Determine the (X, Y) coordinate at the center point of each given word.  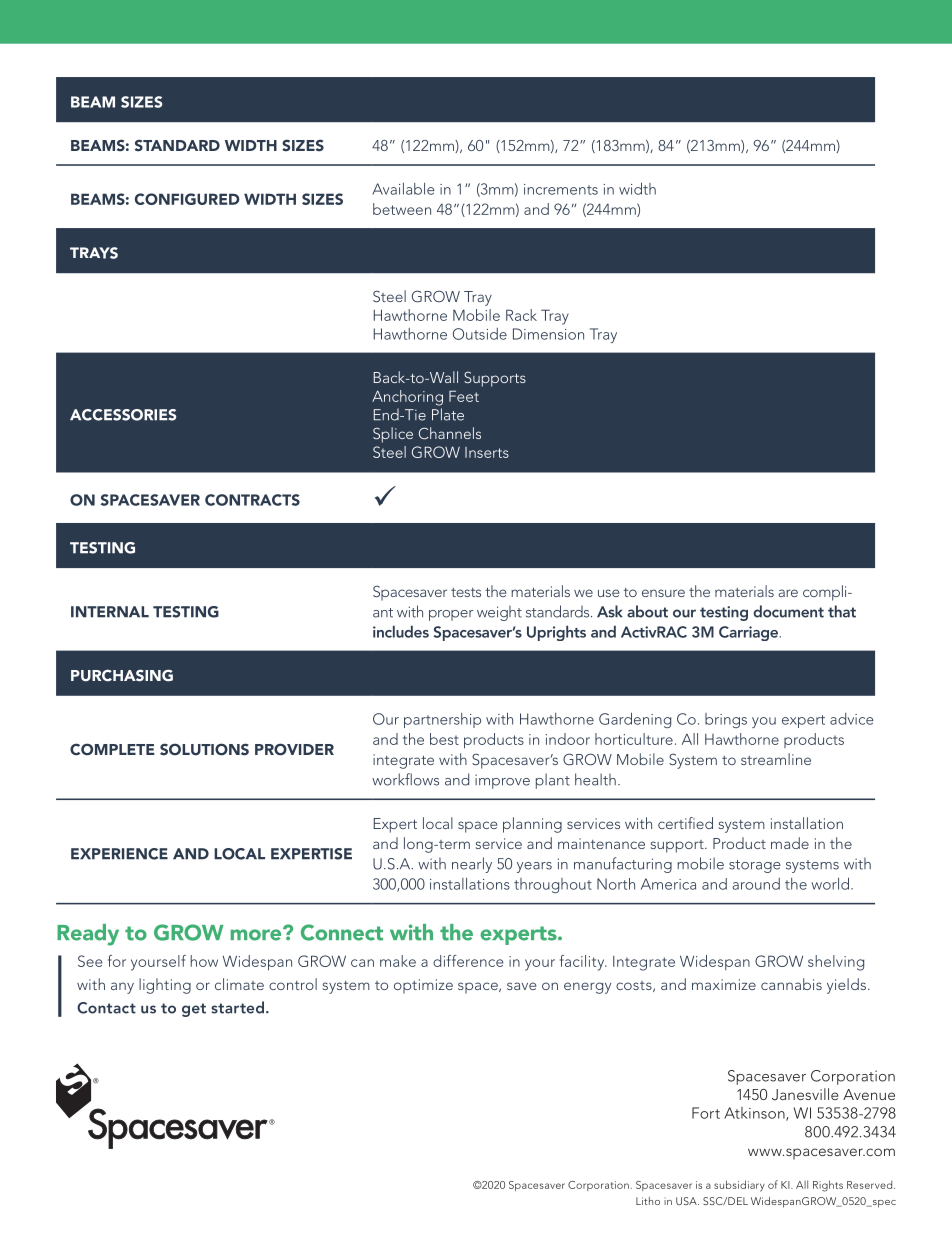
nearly (472, 865)
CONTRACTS (252, 500)
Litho (648, 1201)
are (788, 593)
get (194, 1010)
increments (561, 189)
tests (466, 592)
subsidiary (739, 1186)
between (402, 209)
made (790, 843)
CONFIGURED (187, 199)
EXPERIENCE (119, 854)
